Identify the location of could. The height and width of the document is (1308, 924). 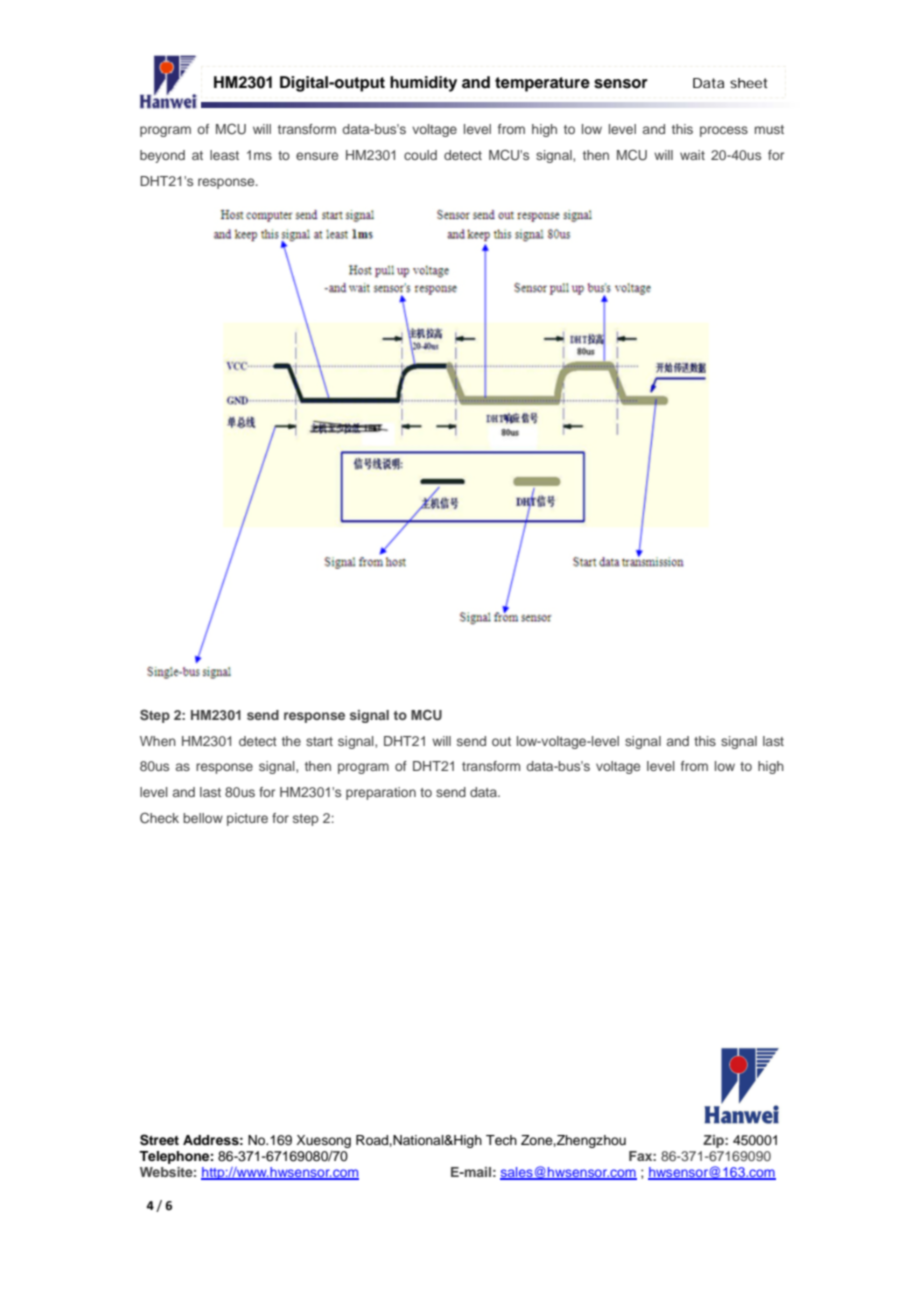
(420, 155).
